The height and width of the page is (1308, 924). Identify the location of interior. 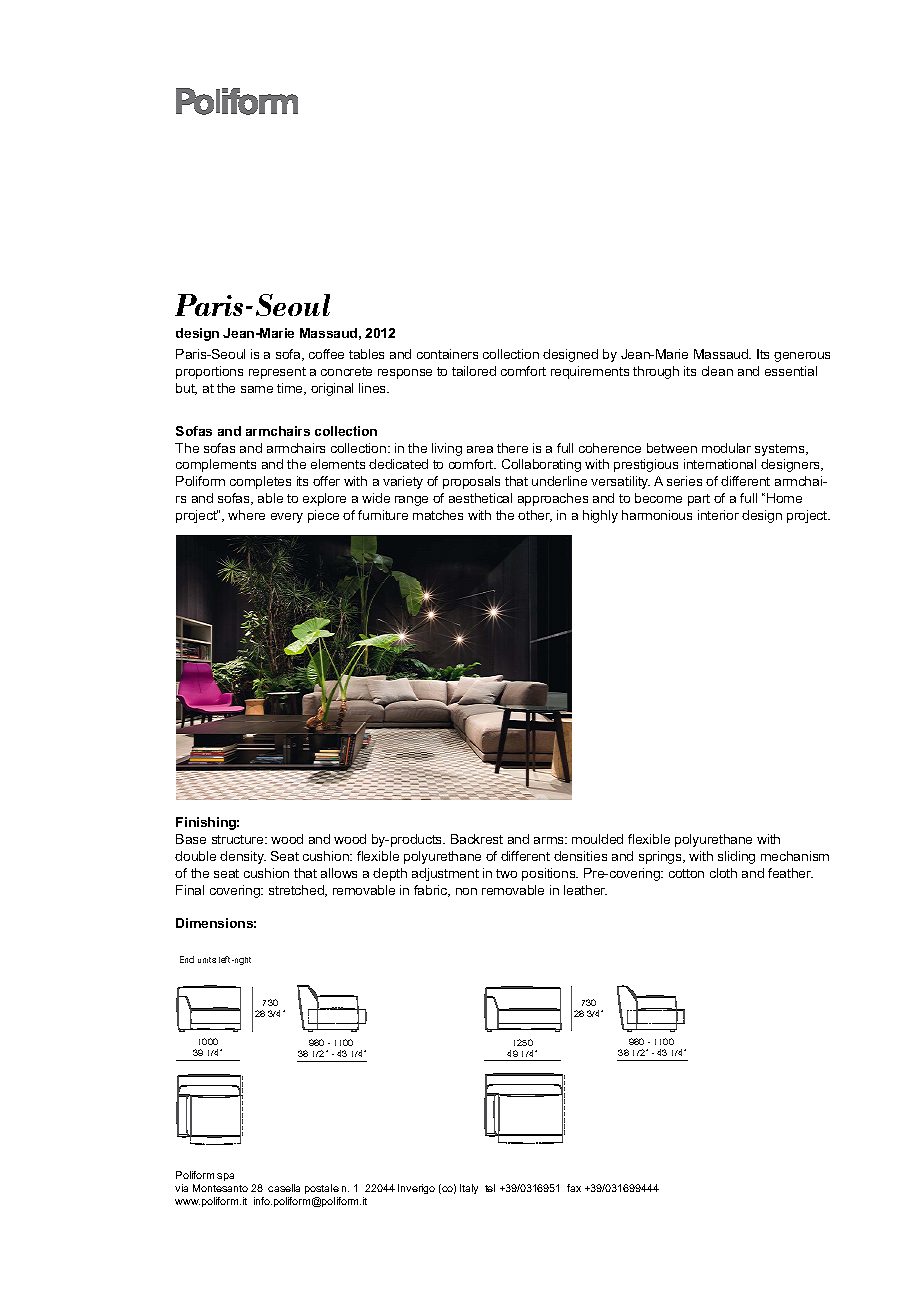
(718, 515).
